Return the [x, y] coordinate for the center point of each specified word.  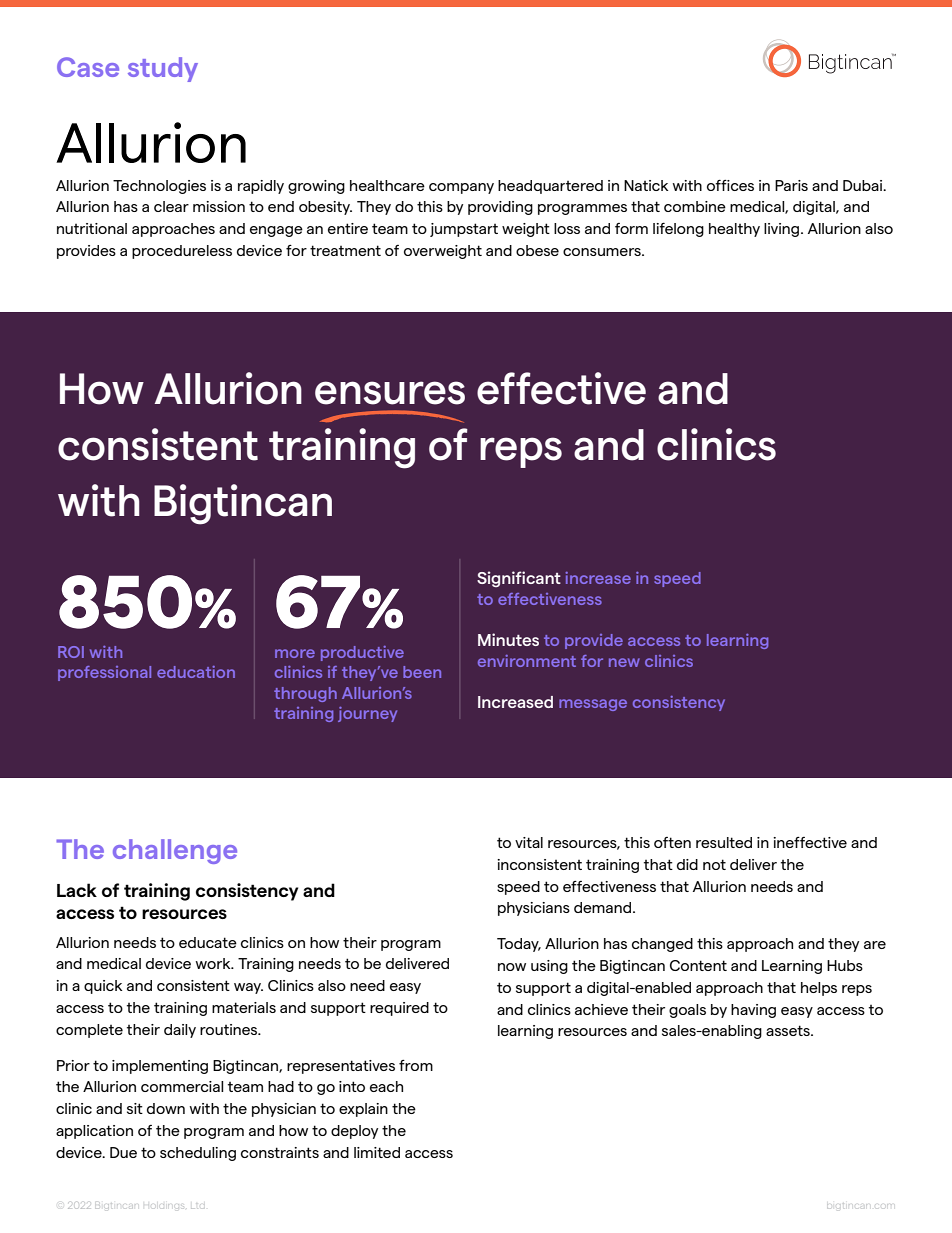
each [386, 1086]
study [163, 69]
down [166, 1108]
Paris [791, 185]
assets [789, 1030]
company [461, 188]
